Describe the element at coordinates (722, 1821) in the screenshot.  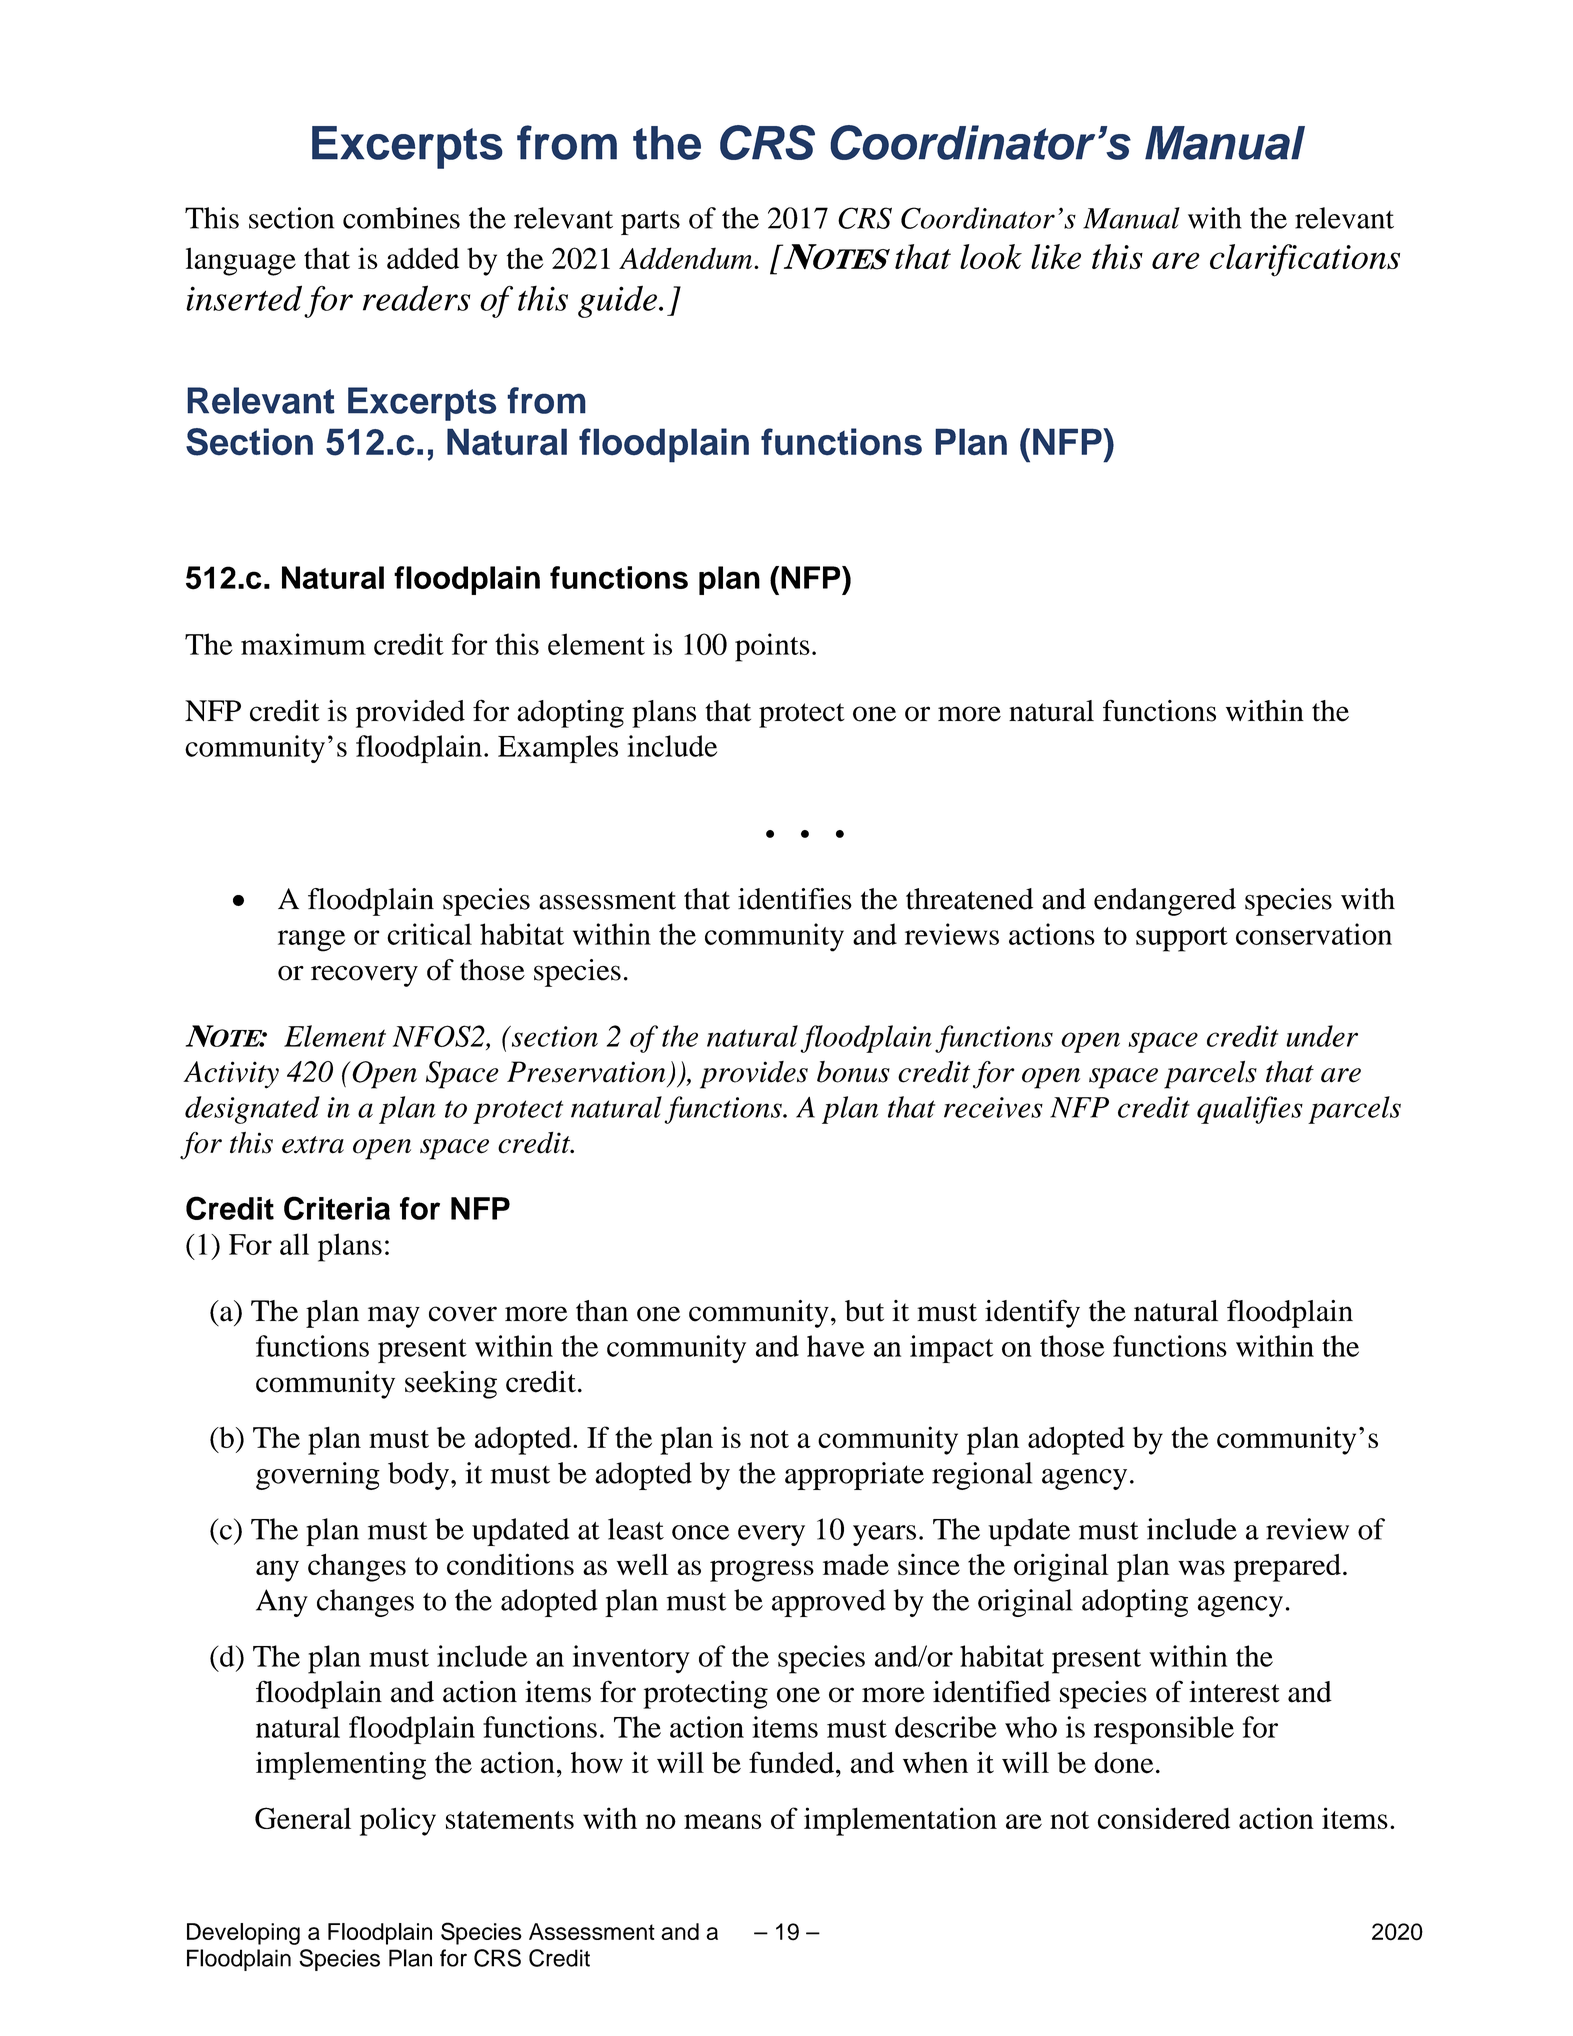
I see `means` at that location.
